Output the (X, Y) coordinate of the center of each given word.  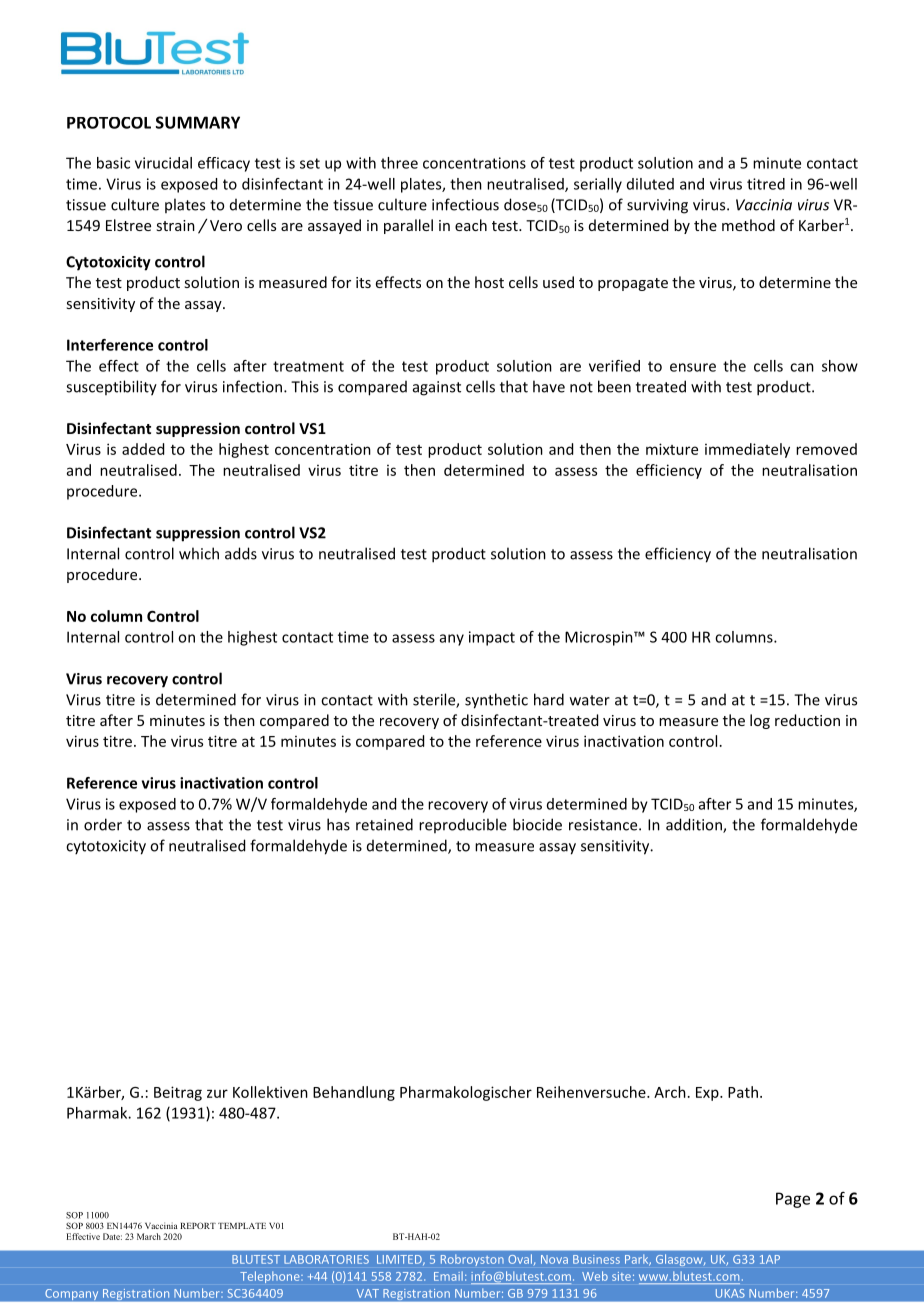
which (199, 553)
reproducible (463, 825)
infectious (465, 204)
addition (695, 825)
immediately (747, 450)
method (748, 225)
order (103, 824)
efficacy (224, 164)
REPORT (198, 1225)
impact (492, 638)
